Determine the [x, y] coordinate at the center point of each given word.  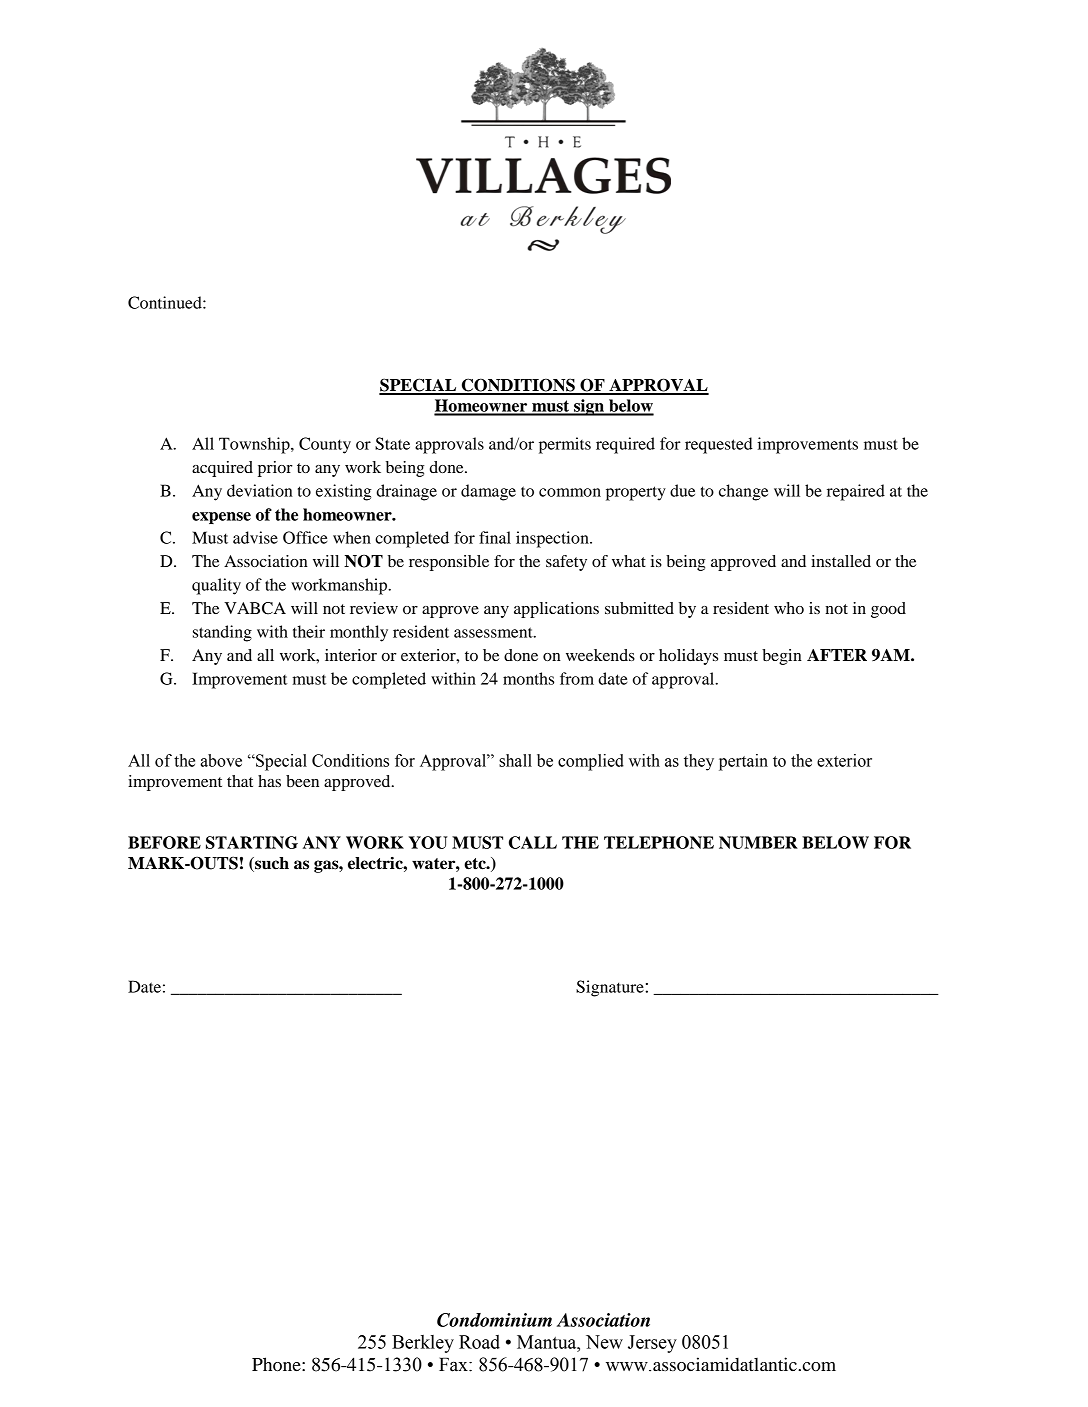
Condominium [494, 1320]
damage [488, 492]
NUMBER [758, 842]
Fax [454, 1364]
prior [275, 469]
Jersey [652, 1344]
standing [222, 633]
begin [782, 657]
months [528, 678]
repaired [856, 492]
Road [479, 1342]
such [271, 864]
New [604, 1342]
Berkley [423, 1344]
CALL [533, 842]
